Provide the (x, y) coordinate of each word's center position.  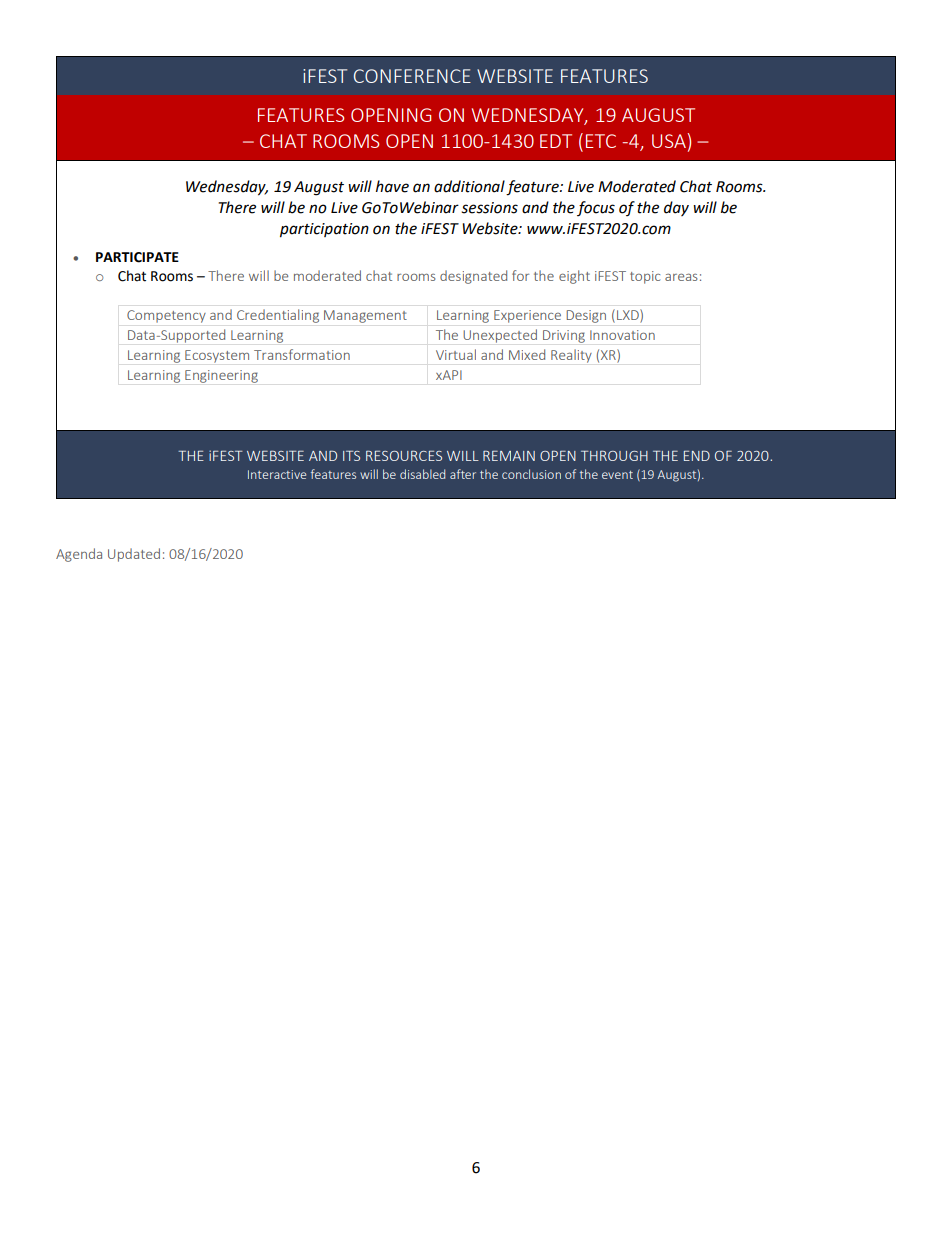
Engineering (221, 376)
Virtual (456, 354)
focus (596, 208)
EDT (556, 141)
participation (324, 230)
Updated (134, 555)
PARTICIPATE (137, 257)
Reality (571, 356)
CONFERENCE (412, 76)
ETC (601, 141)
